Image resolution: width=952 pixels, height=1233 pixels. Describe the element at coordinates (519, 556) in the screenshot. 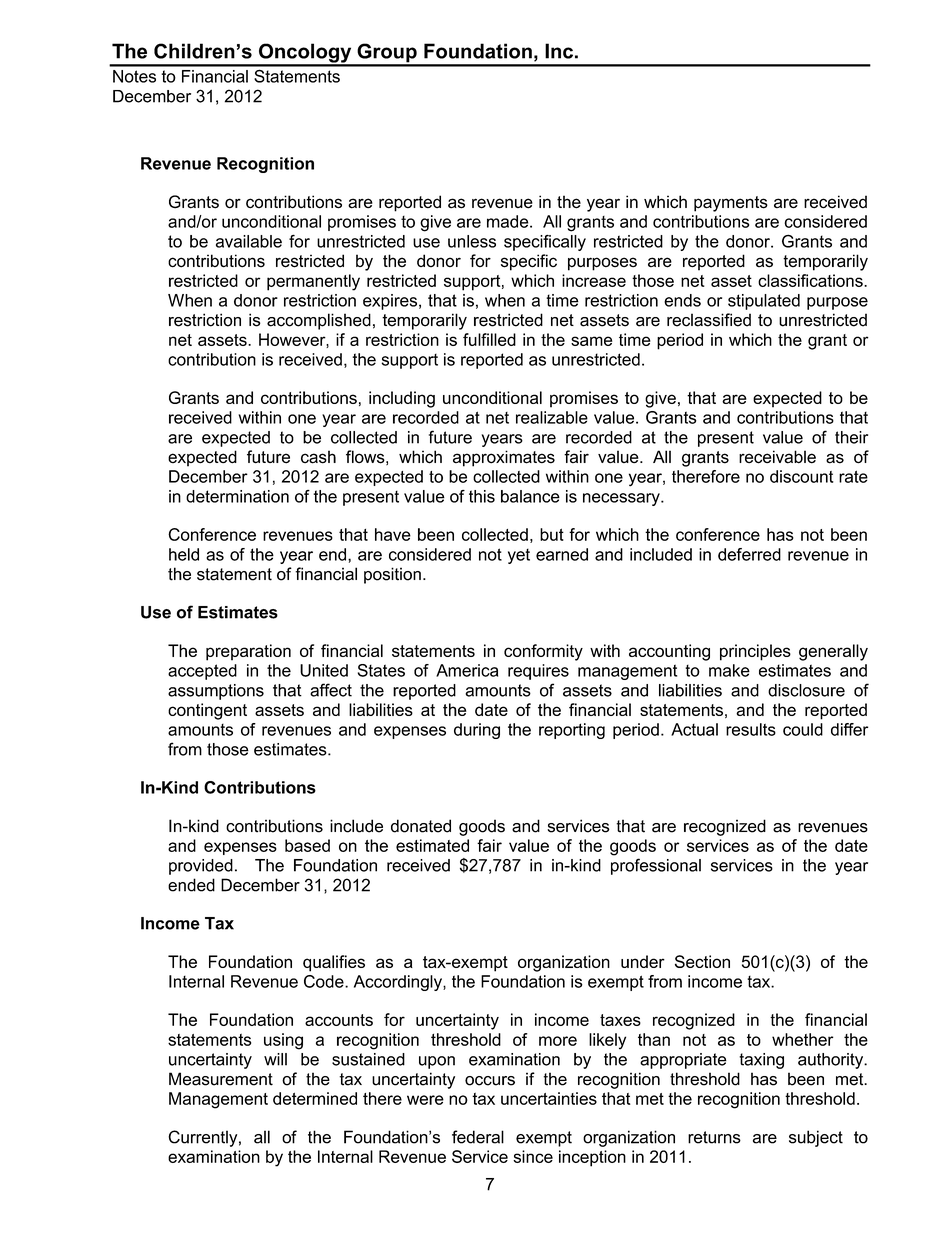

I see `yet` at that location.
